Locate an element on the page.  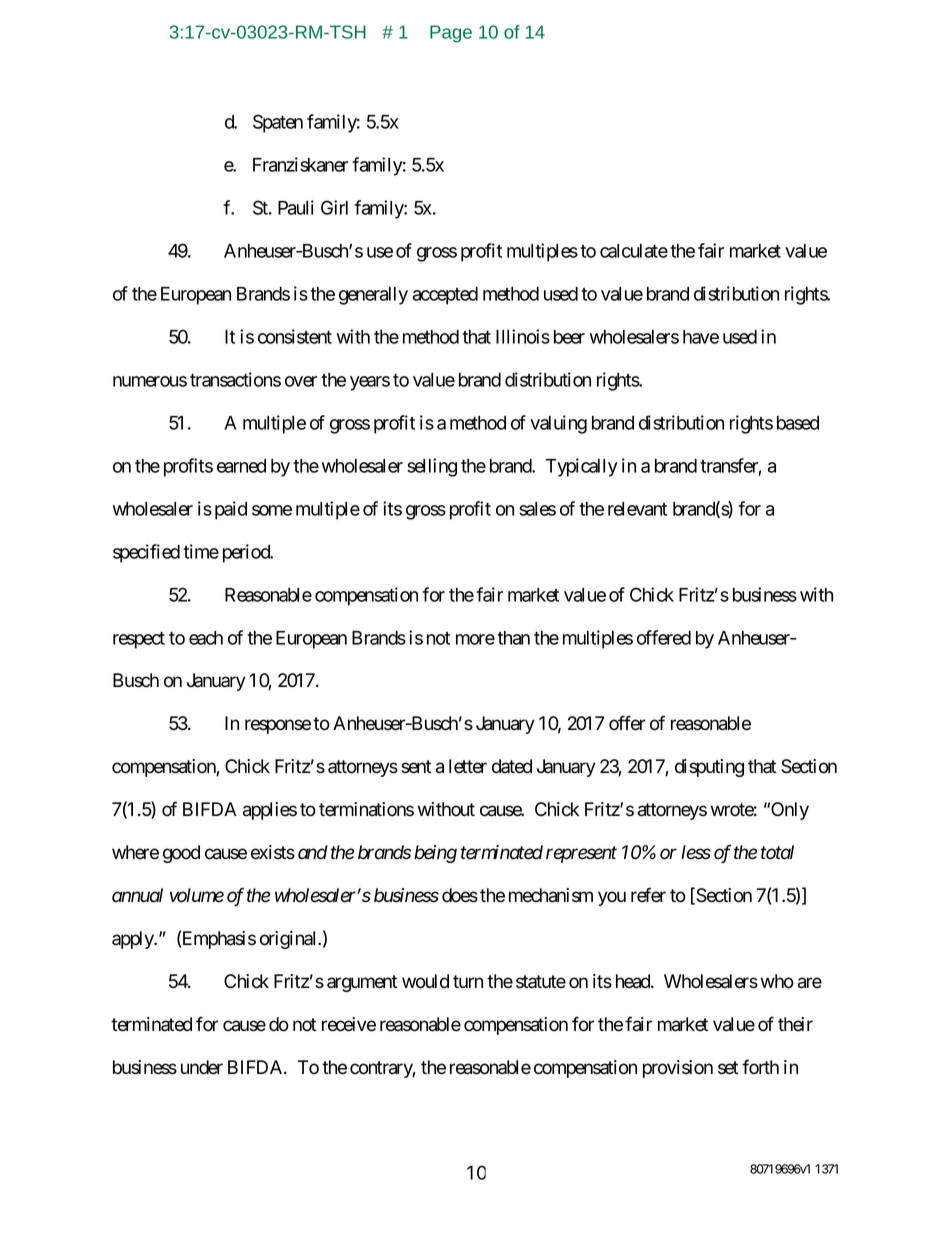
turn is located at coordinates (468, 981).
